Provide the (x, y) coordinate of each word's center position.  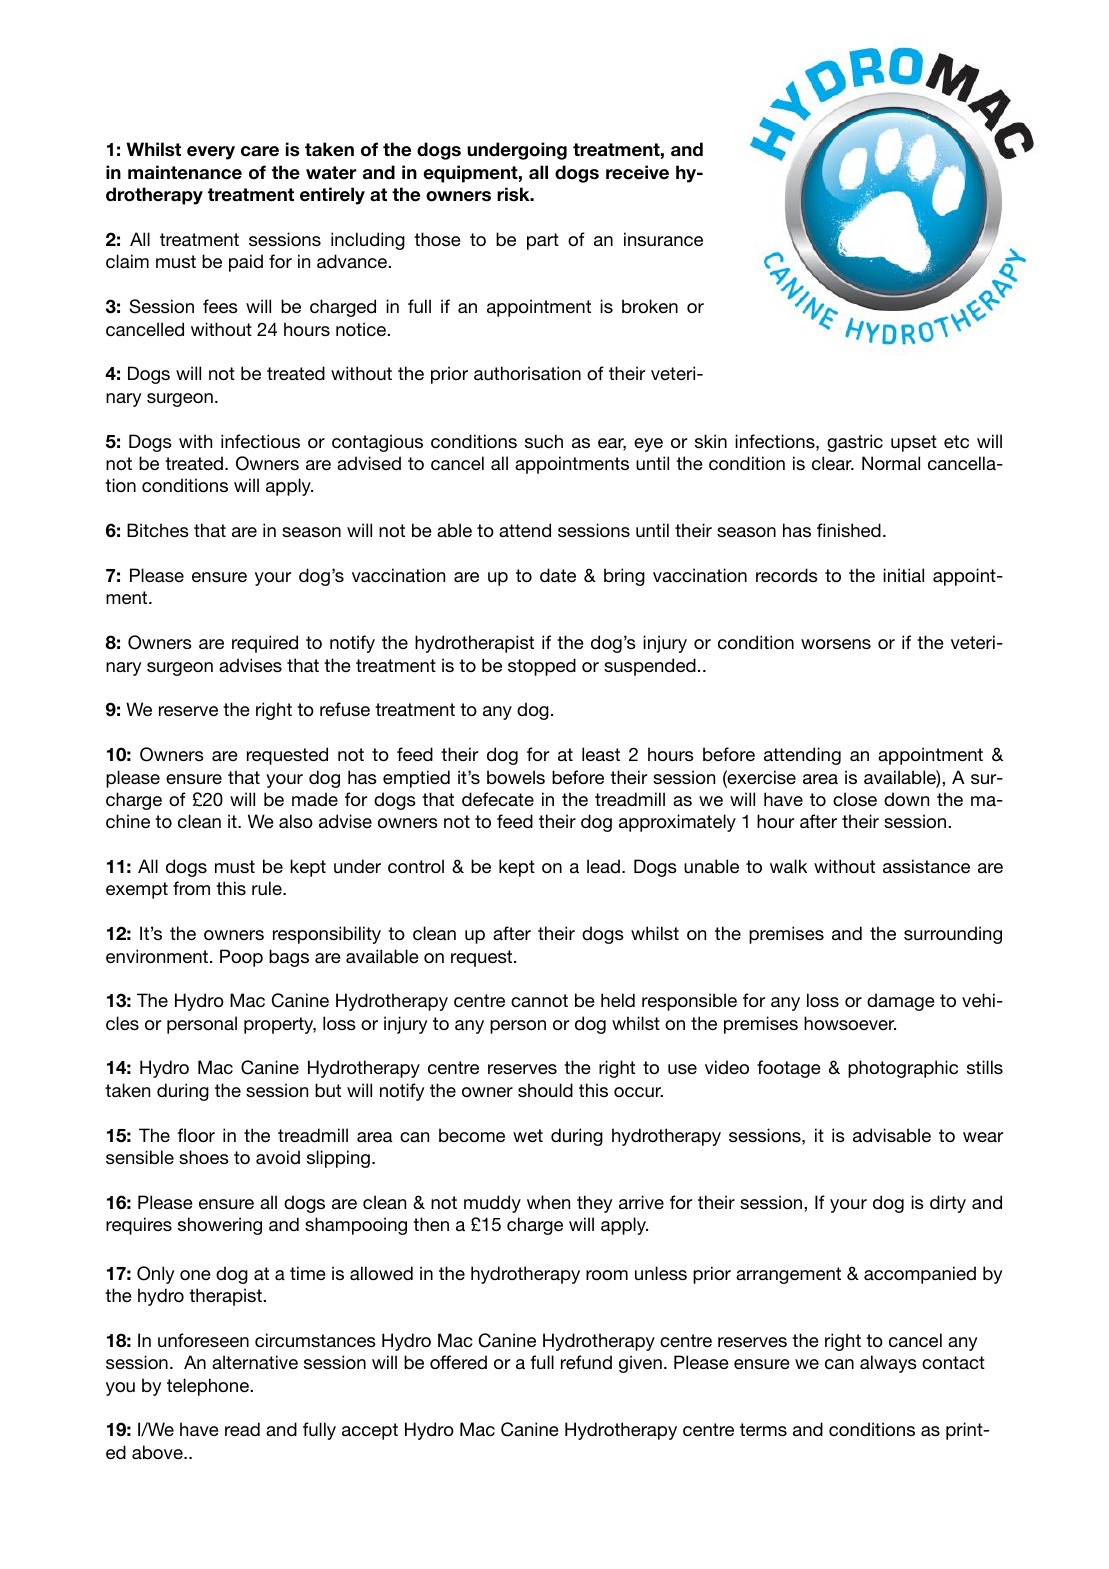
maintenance (185, 172)
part (543, 241)
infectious (260, 441)
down (906, 799)
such (544, 441)
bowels (516, 777)
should (545, 1090)
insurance (663, 239)
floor (196, 1135)
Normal (891, 463)
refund (586, 1362)
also (296, 821)
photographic (903, 1069)
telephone (209, 1387)
